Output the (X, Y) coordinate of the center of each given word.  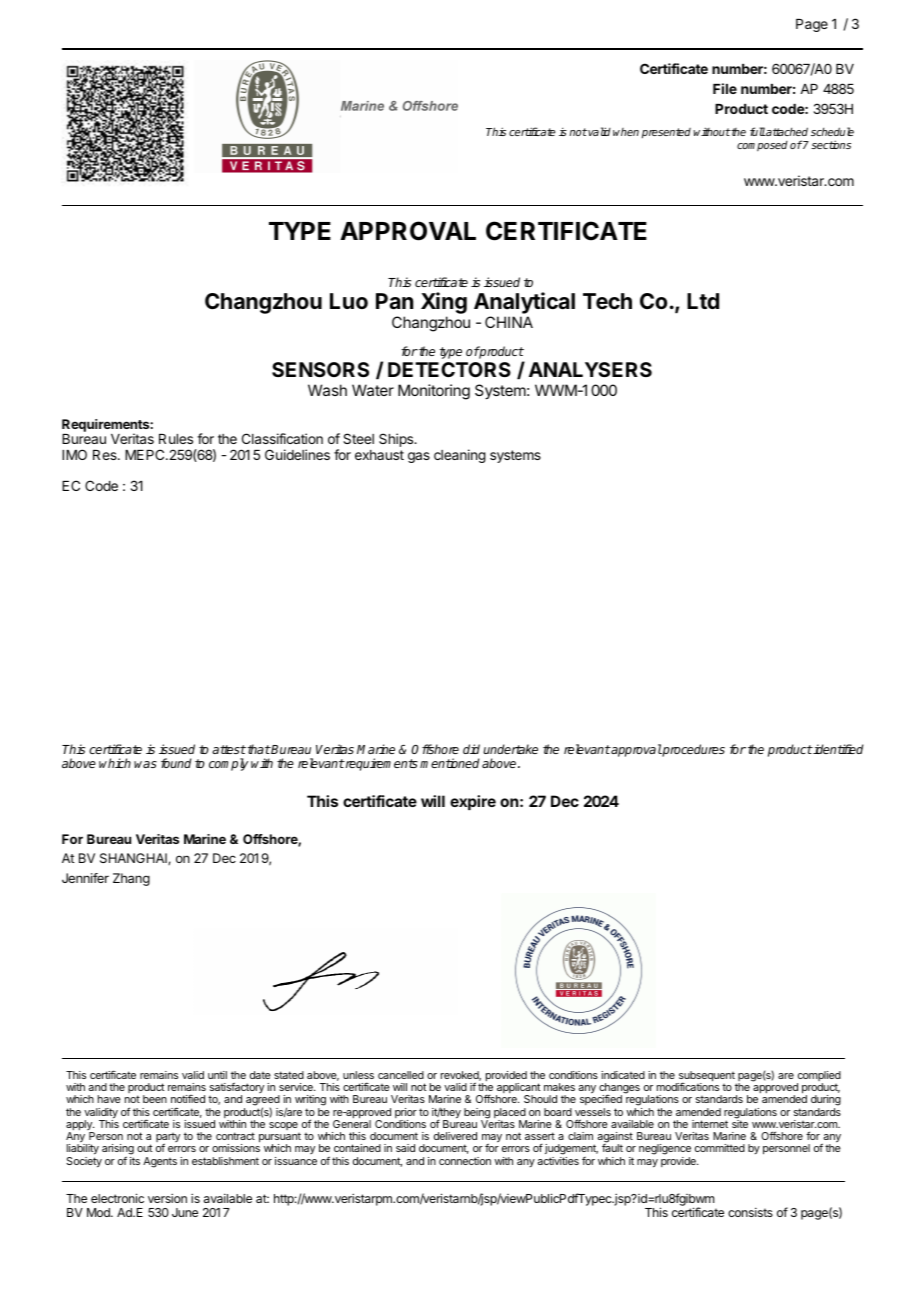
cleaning (460, 456)
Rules (176, 439)
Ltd (703, 301)
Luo (349, 301)
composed (762, 146)
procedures (693, 750)
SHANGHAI (134, 859)
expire (473, 802)
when (626, 132)
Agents (160, 1162)
